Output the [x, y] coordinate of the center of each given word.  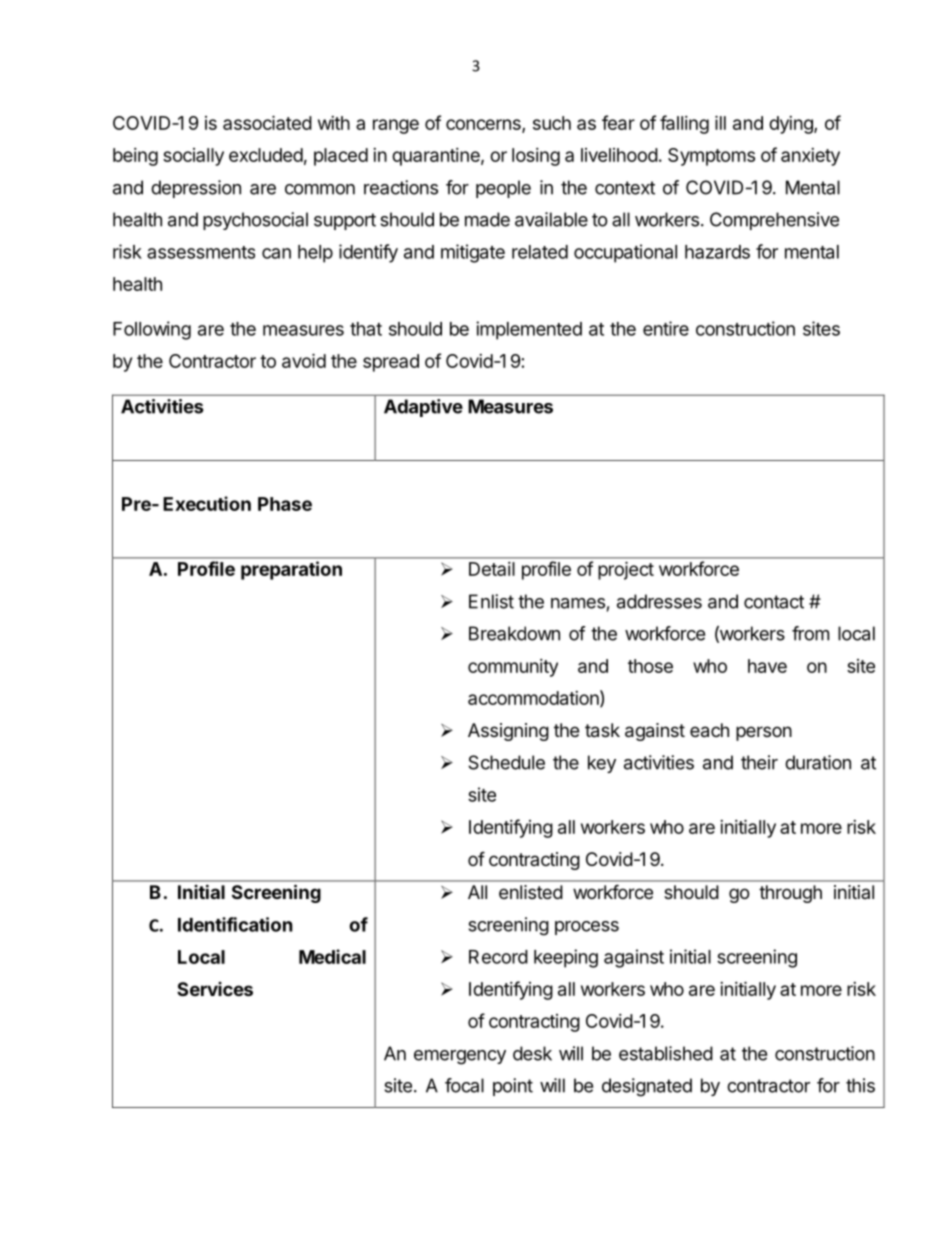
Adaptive [423, 408]
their [759, 762]
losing [536, 157]
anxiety [810, 157]
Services [215, 989]
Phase [285, 504]
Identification [235, 924]
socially [193, 157]
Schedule [506, 762]
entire [666, 328]
